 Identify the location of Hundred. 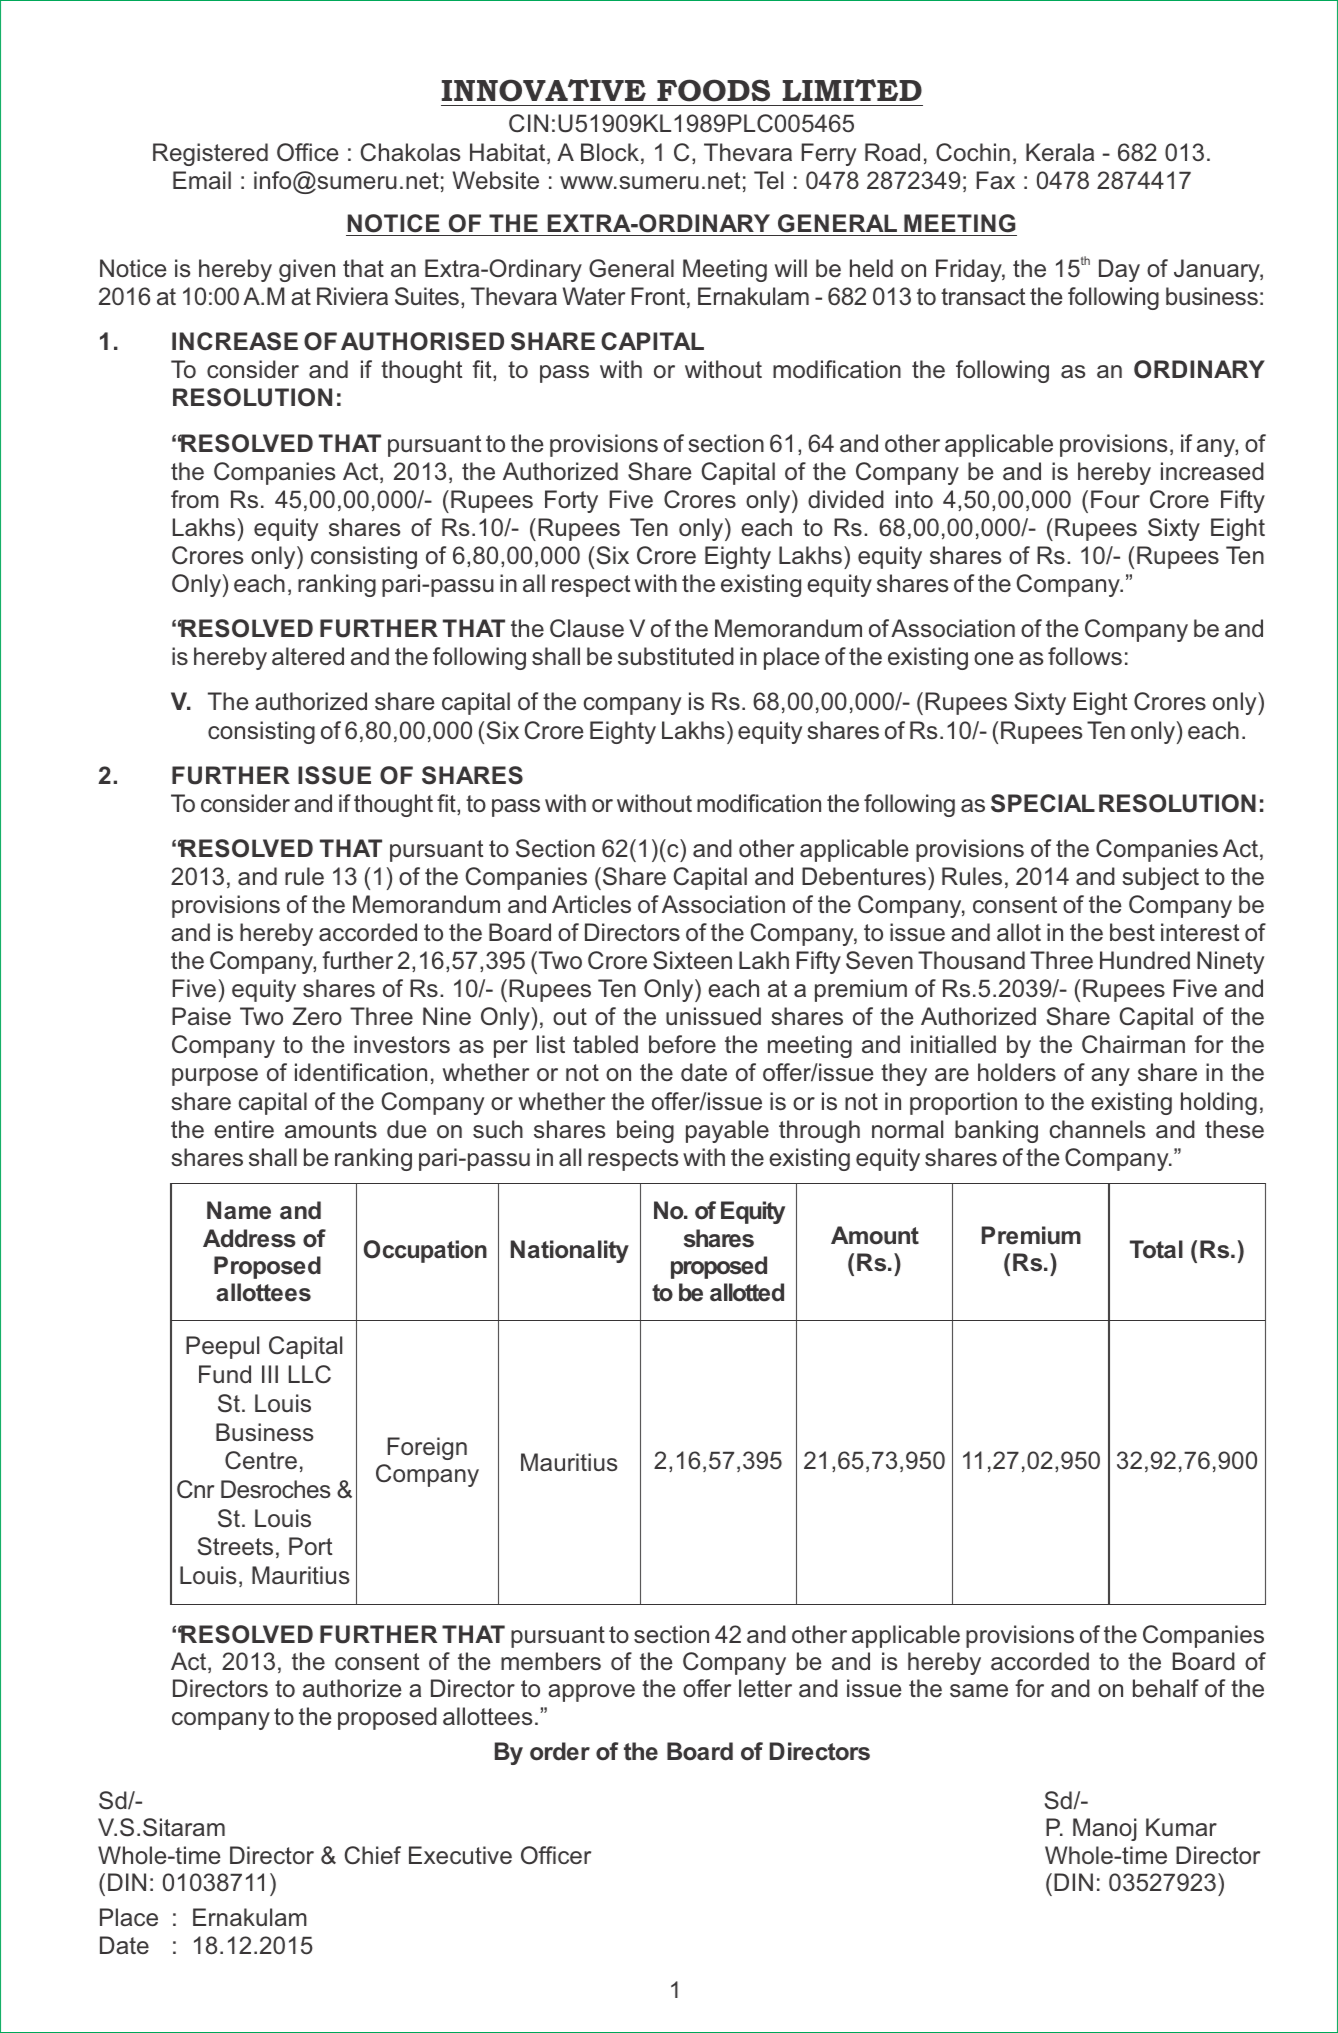
(1145, 960).
